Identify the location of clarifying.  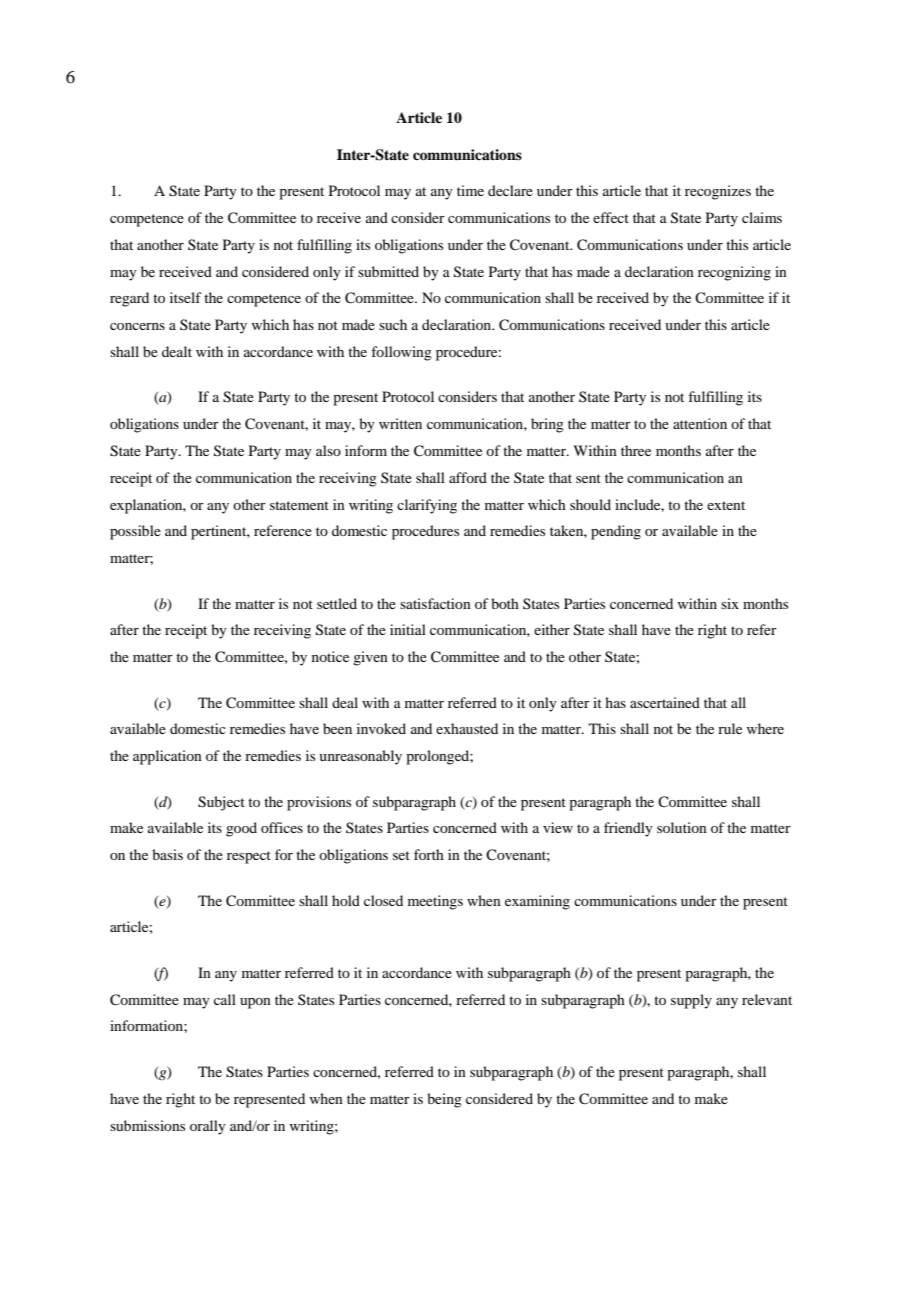
(427, 506).
